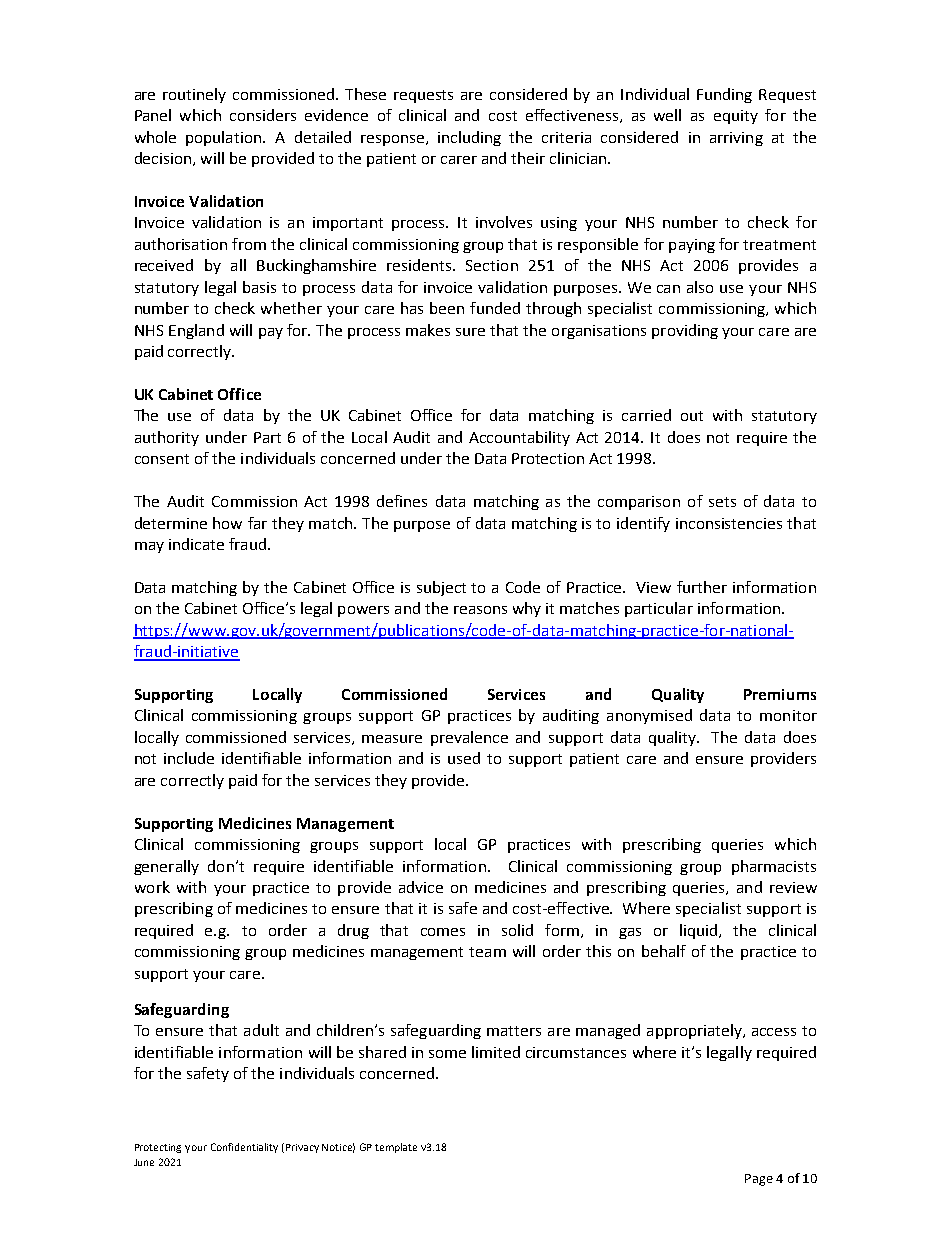 The width and height of the image is (952, 1233). What do you see at coordinates (469, 138) in the image?
I see `including` at bounding box center [469, 138].
